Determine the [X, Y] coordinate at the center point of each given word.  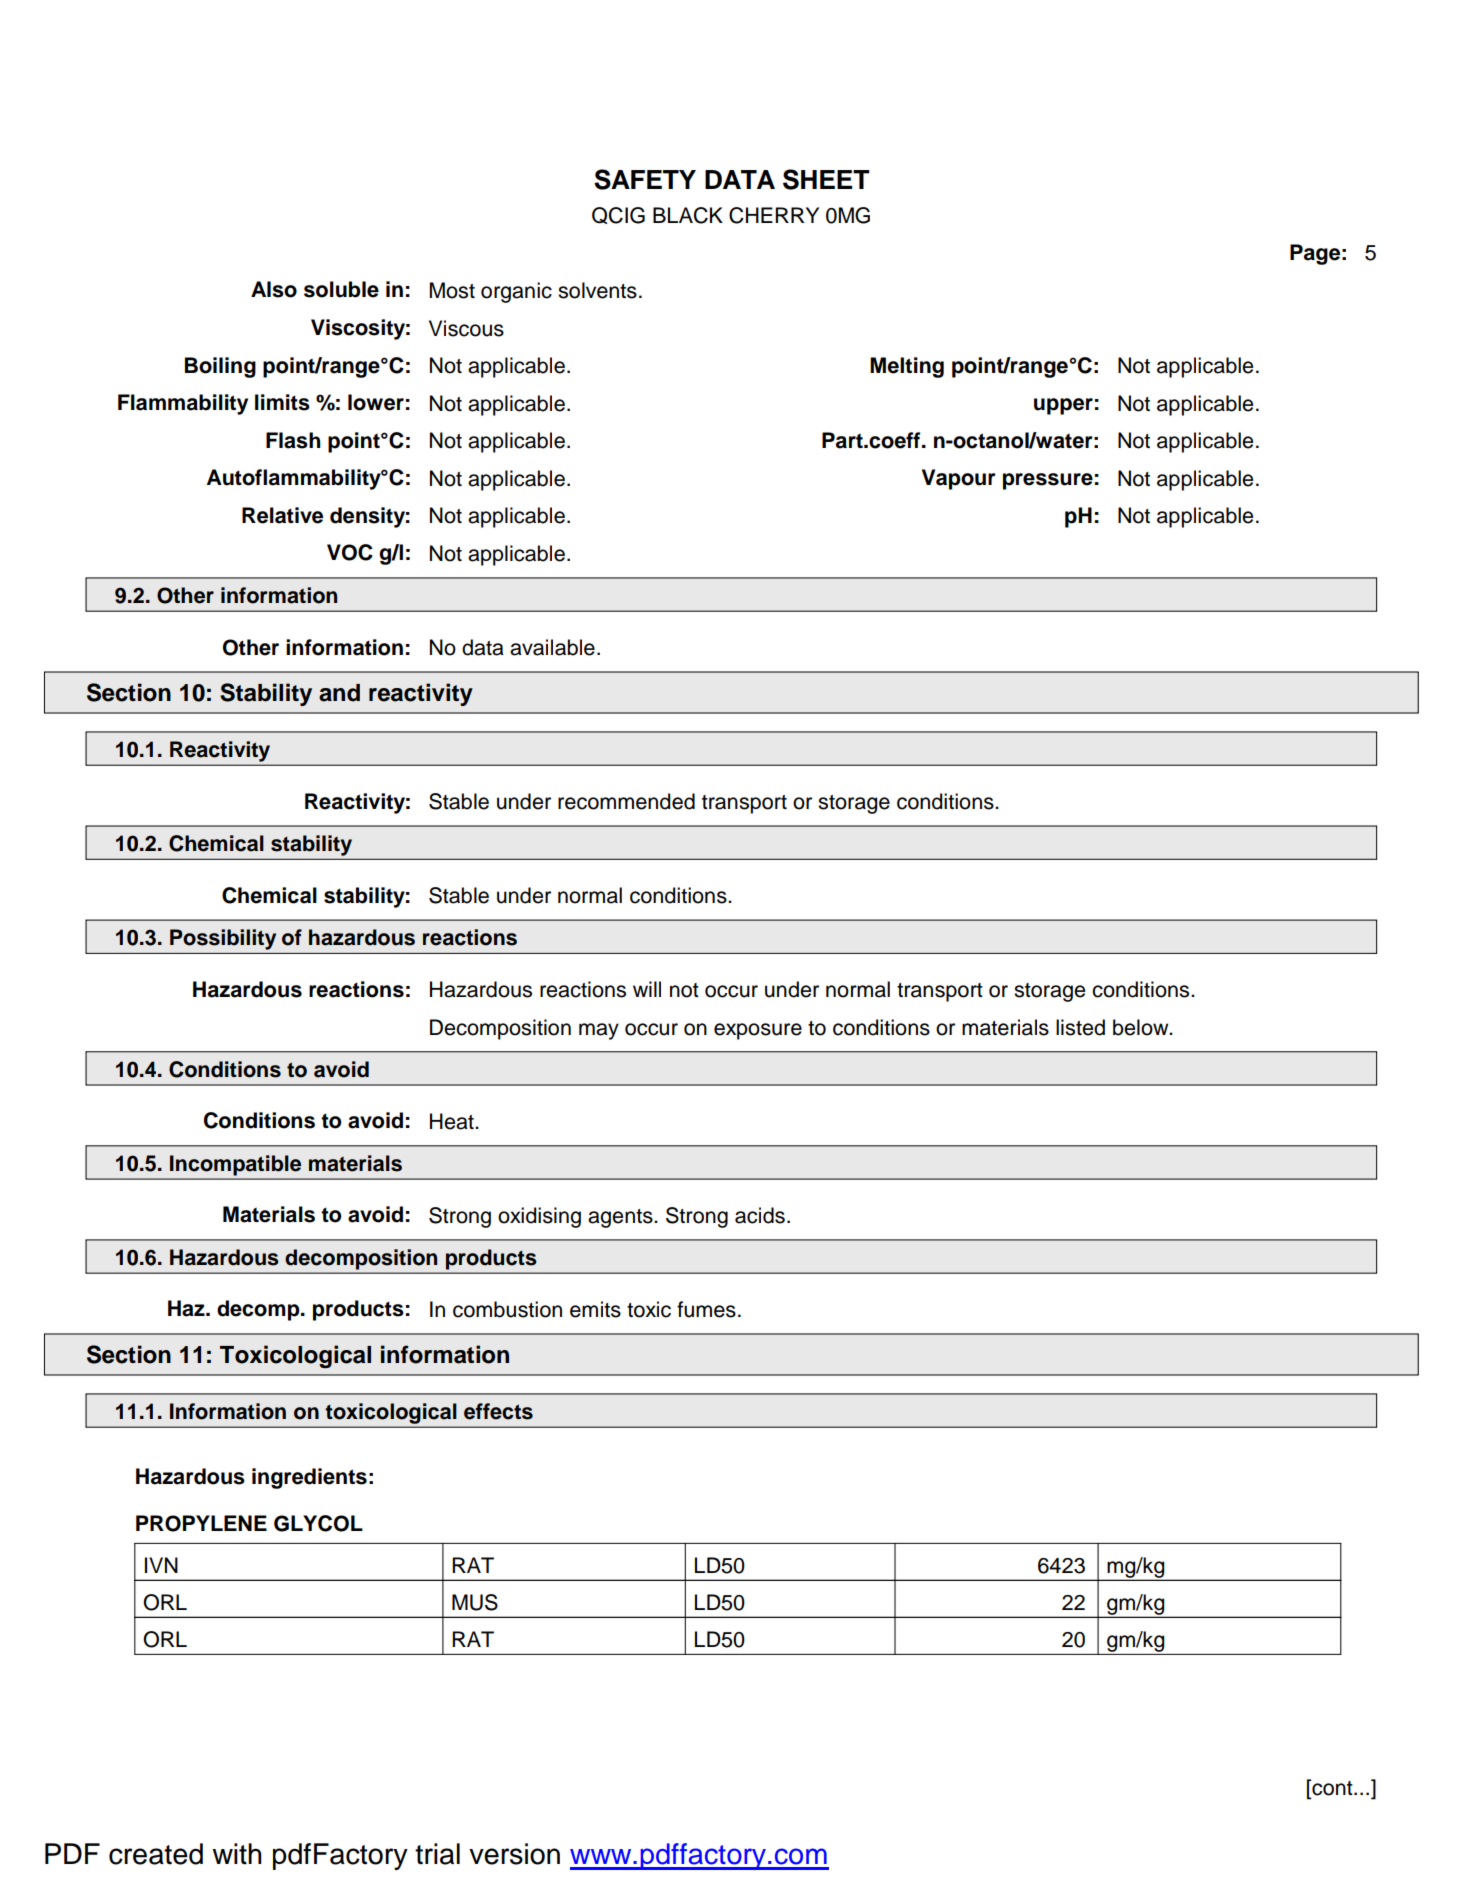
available [552, 647]
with [237, 1854]
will [647, 989]
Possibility [223, 939]
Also [274, 289]
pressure [1048, 481]
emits [595, 1309]
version [514, 1854]
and [339, 693]
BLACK [688, 215]
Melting [907, 367]
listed [1080, 1027]
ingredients [309, 1478]
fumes [706, 1309]
